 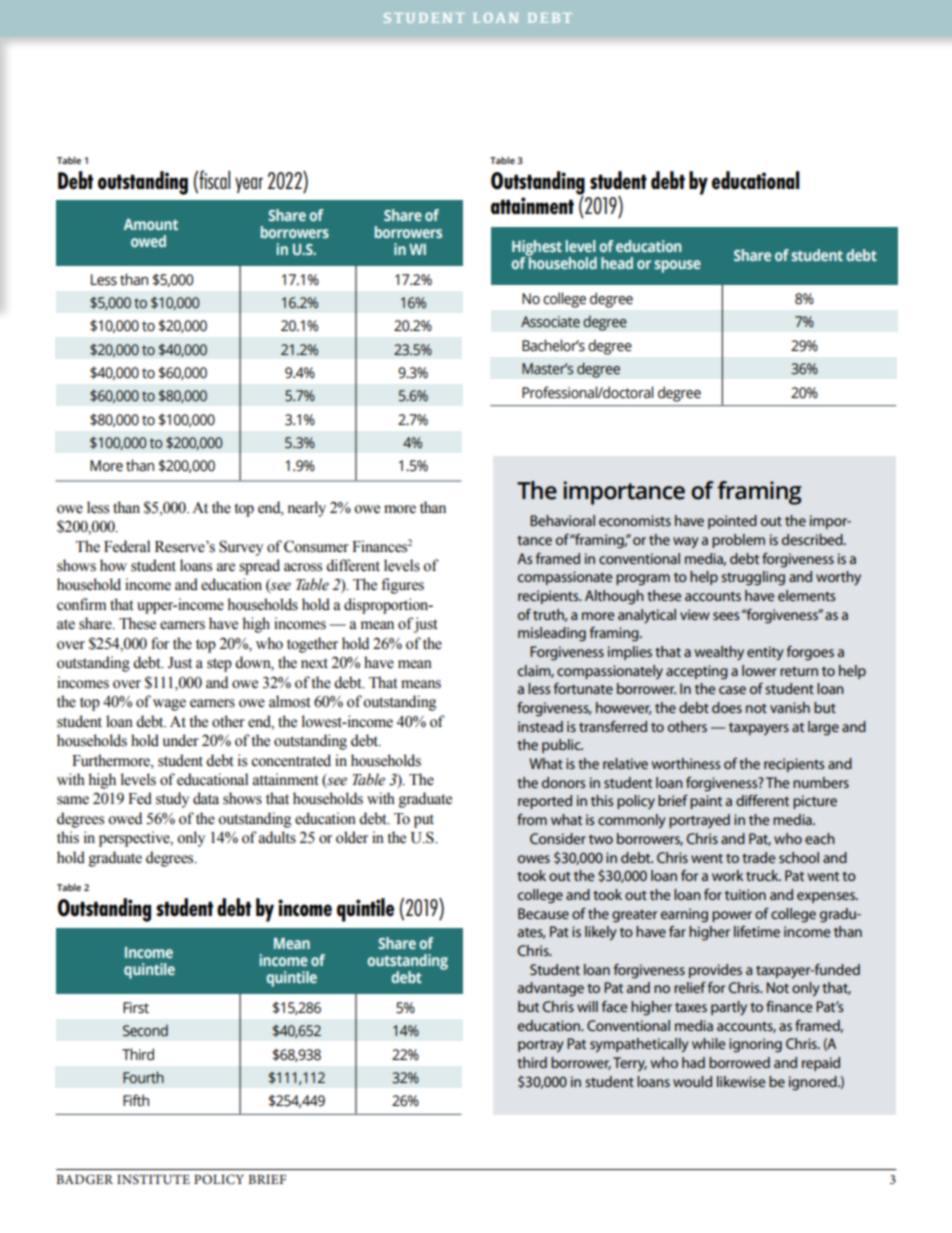 I want to click on Terry, so click(x=630, y=1064).
